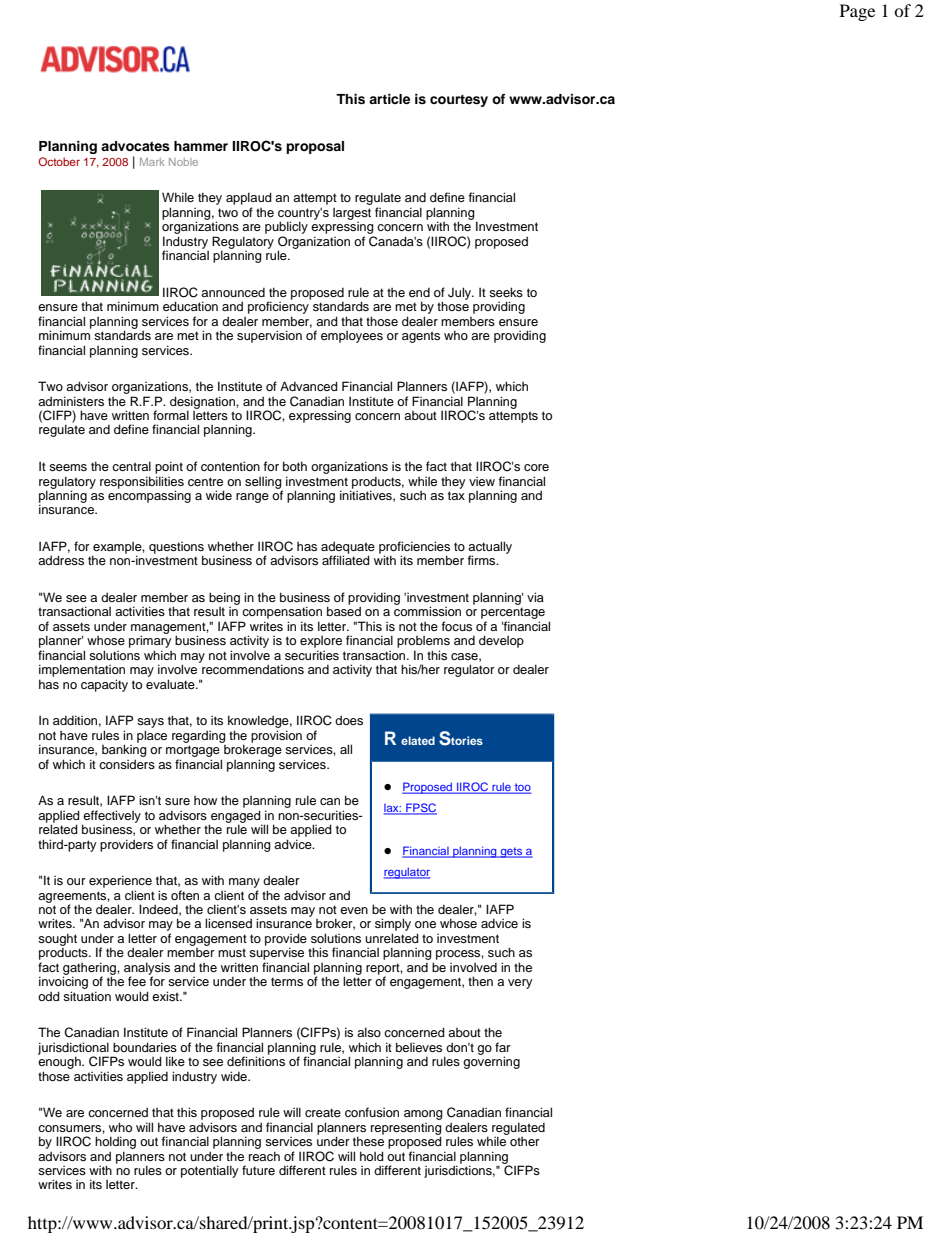 The height and width of the page is (1233, 952). I want to click on among, so click(423, 1115).
